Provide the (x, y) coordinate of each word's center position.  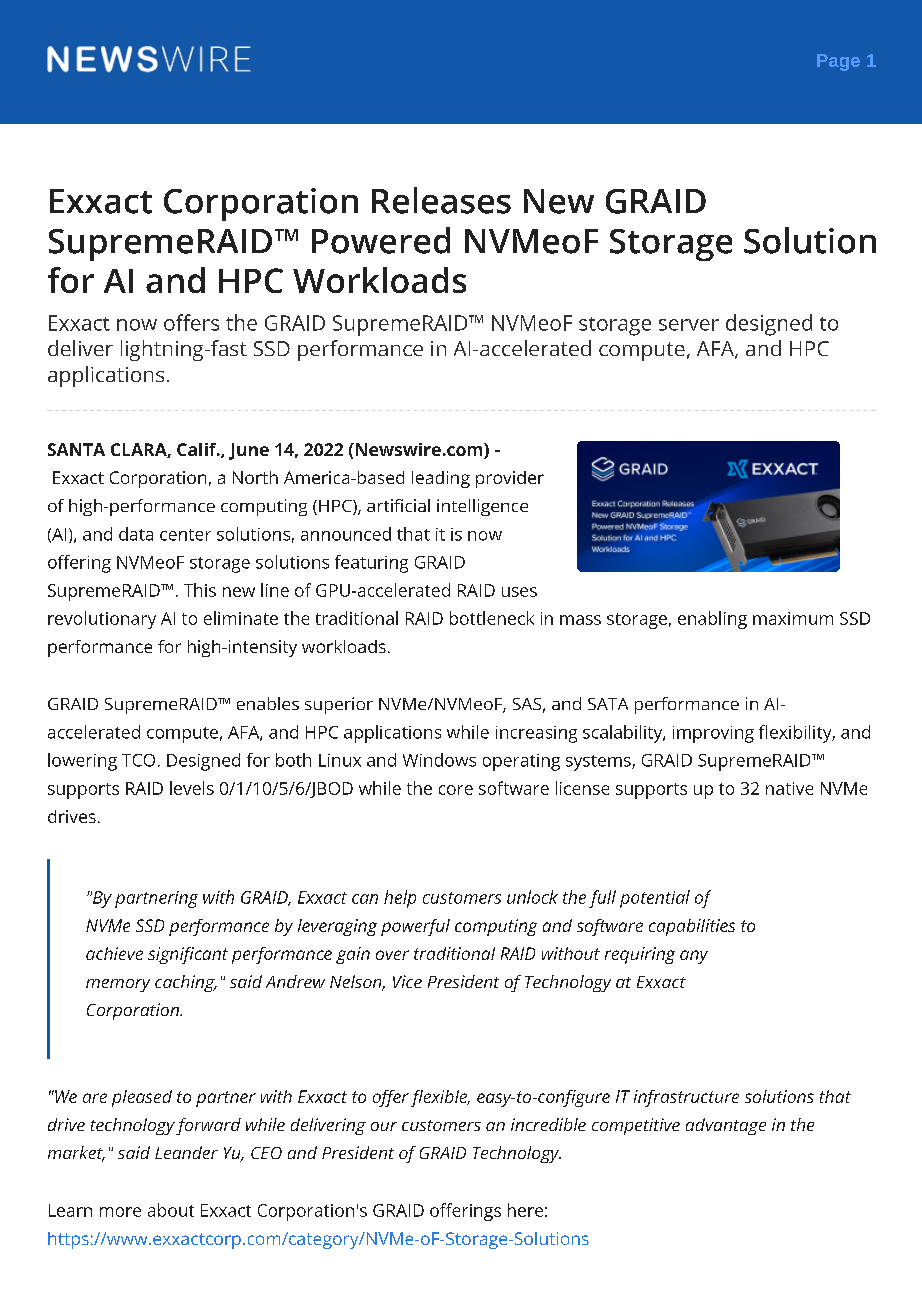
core (456, 790)
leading (441, 479)
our (384, 1126)
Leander (186, 1152)
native (789, 788)
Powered (381, 240)
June (249, 451)
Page (838, 62)
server (689, 325)
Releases (441, 200)
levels (192, 788)
